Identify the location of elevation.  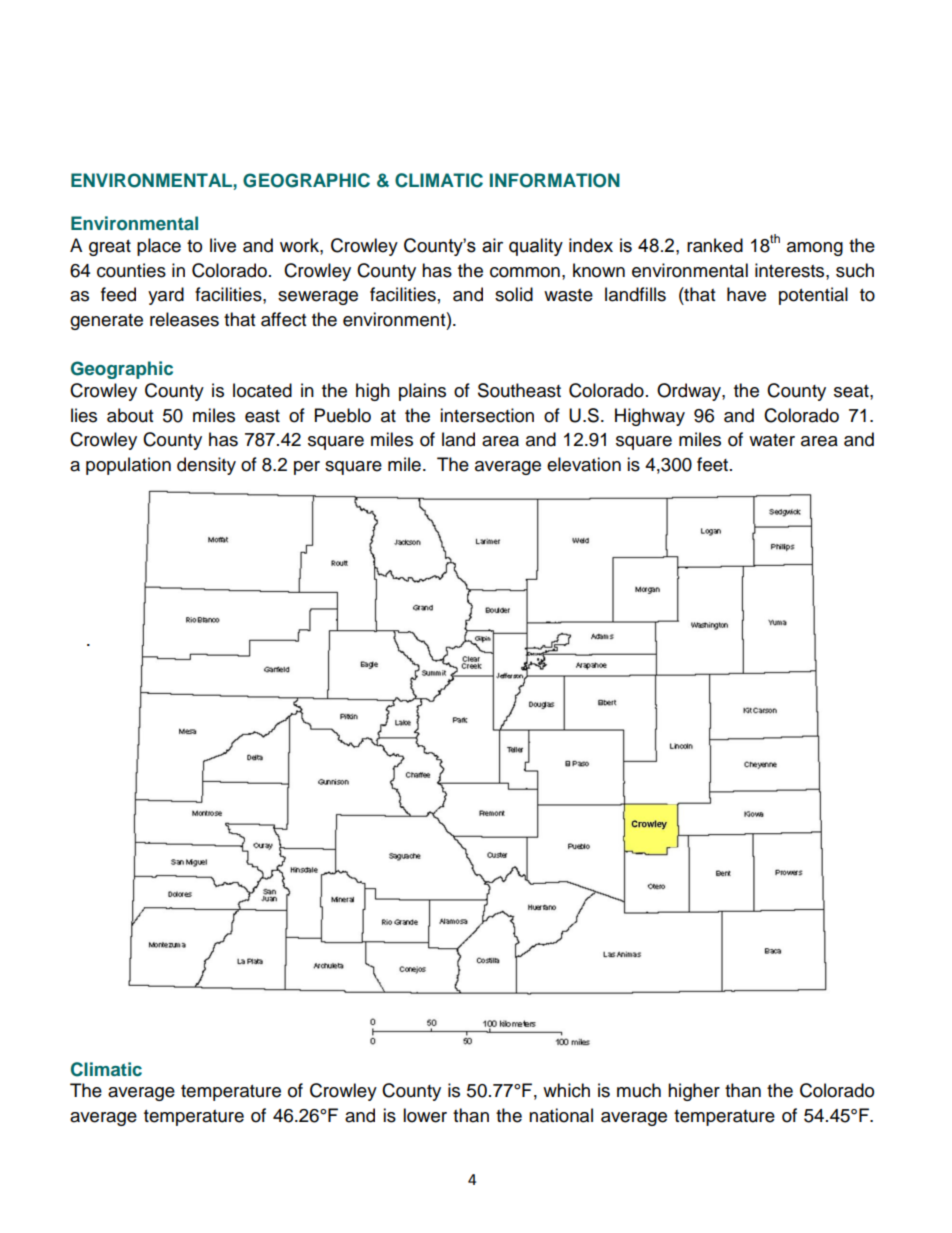
(584, 464).
